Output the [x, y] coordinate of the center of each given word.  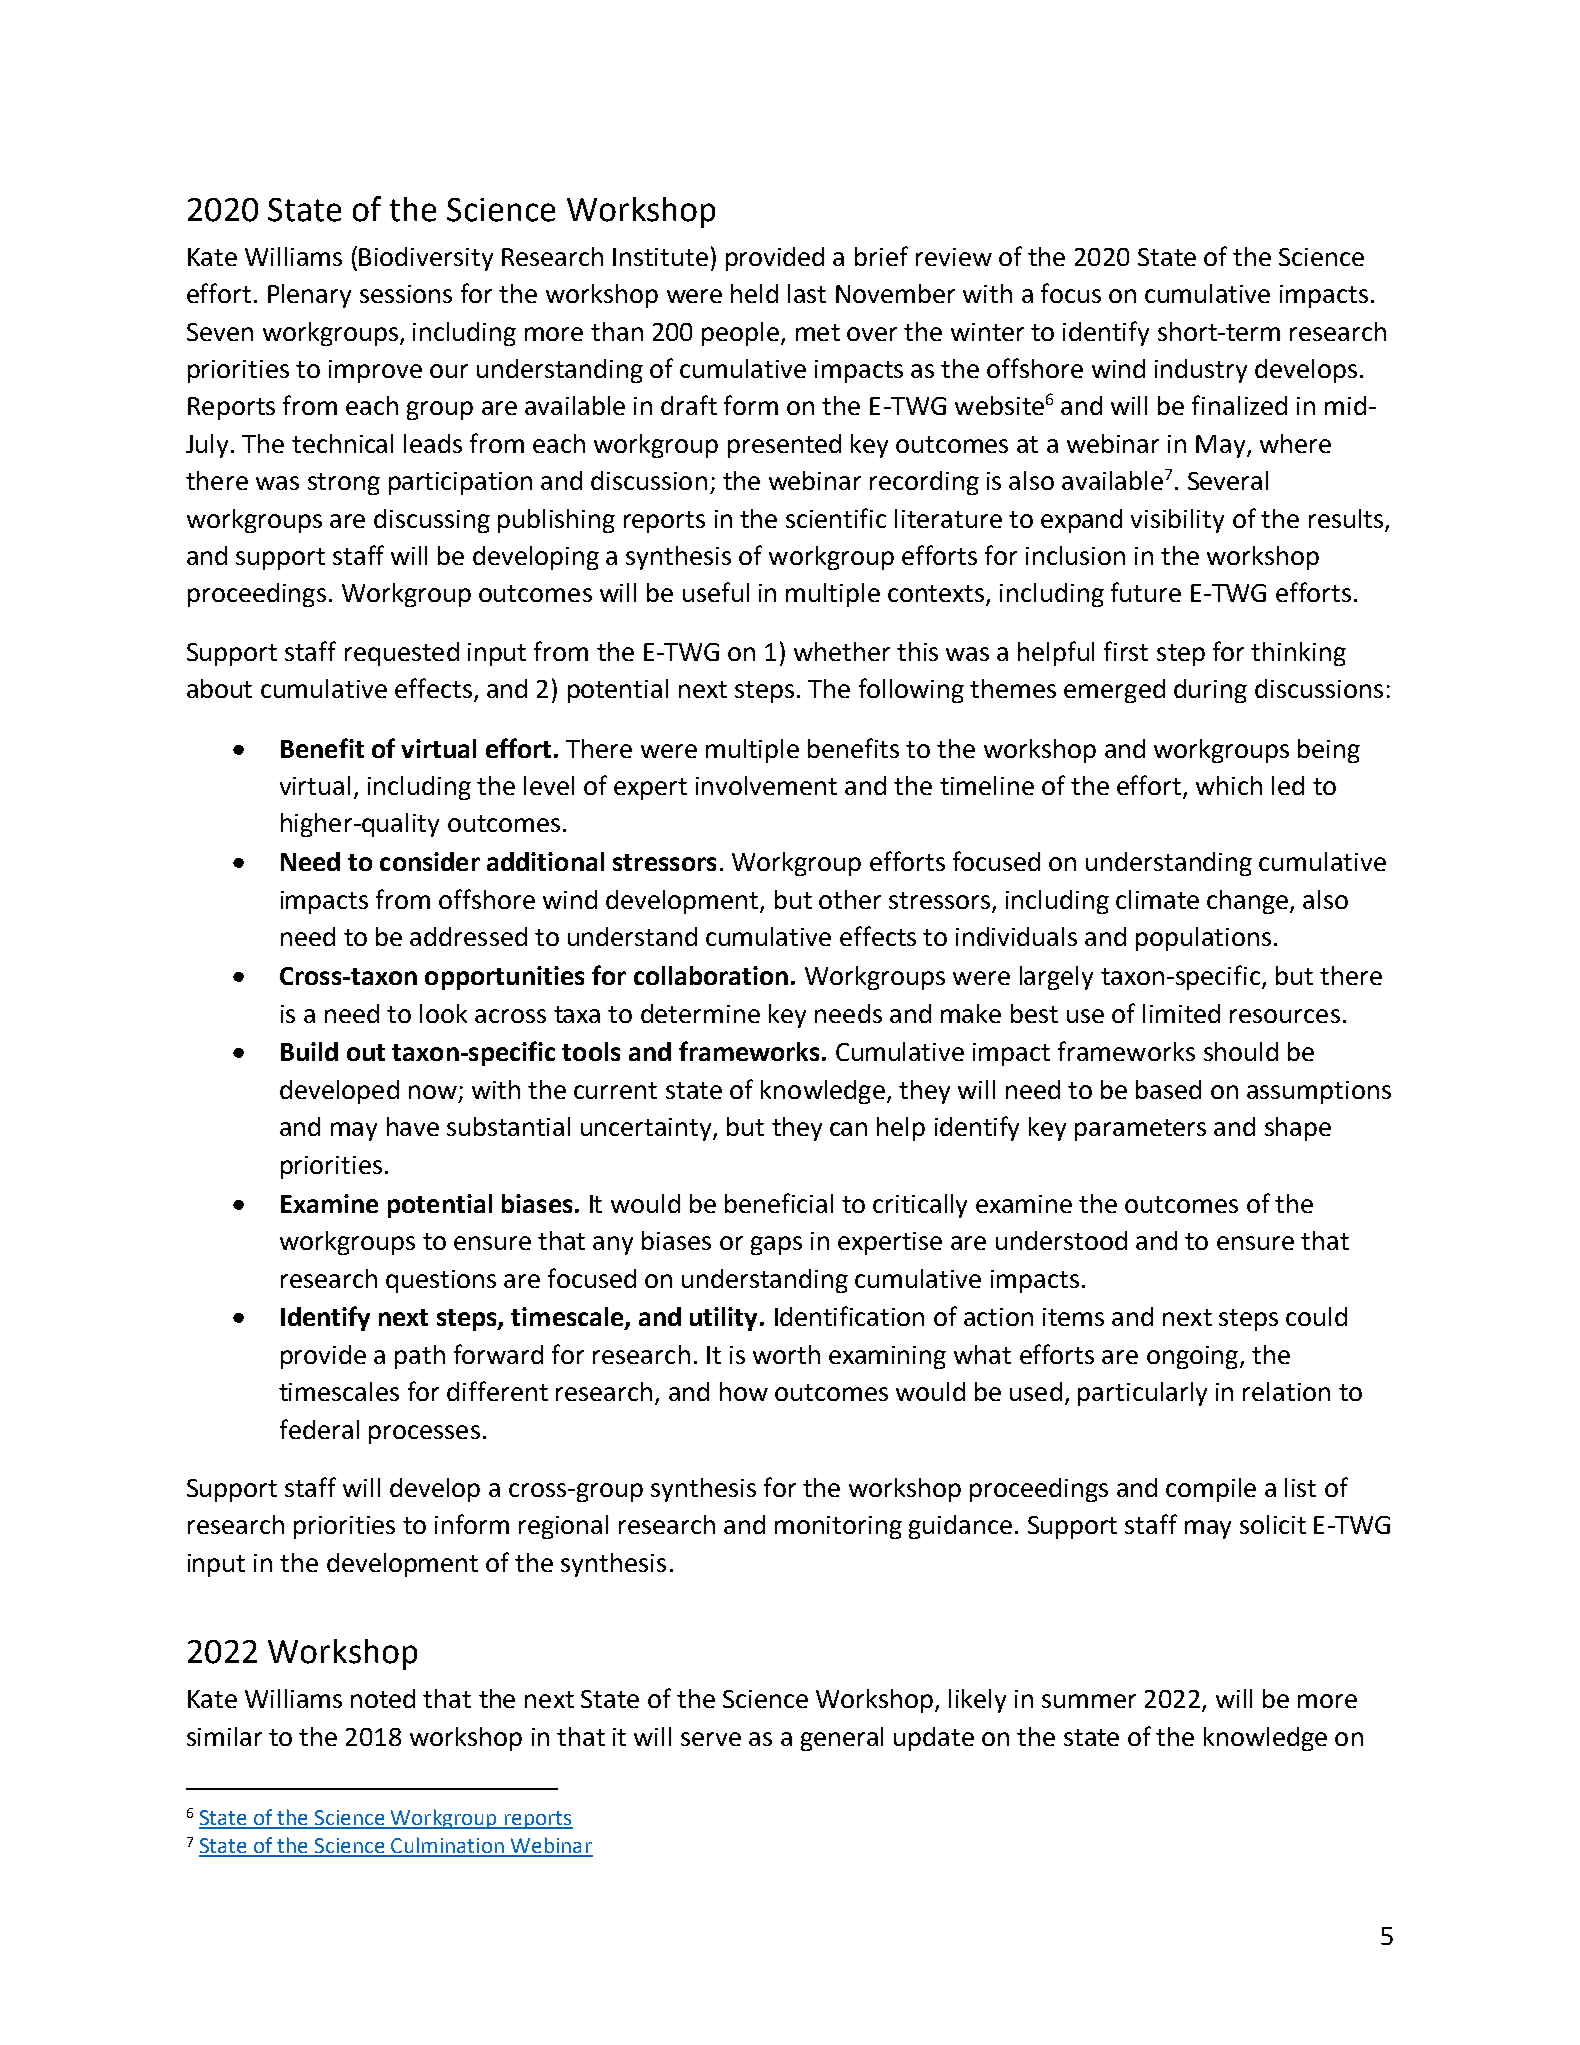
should [1241, 1051]
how [744, 1391]
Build [309, 1051]
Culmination [447, 1846]
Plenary [309, 296]
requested [402, 654]
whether [842, 651]
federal [319, 1429]
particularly [1142, 1394]
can [848, 1129]
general [842, 1739]
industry [1201, 371]
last [807, 293]
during [1210, 691]
